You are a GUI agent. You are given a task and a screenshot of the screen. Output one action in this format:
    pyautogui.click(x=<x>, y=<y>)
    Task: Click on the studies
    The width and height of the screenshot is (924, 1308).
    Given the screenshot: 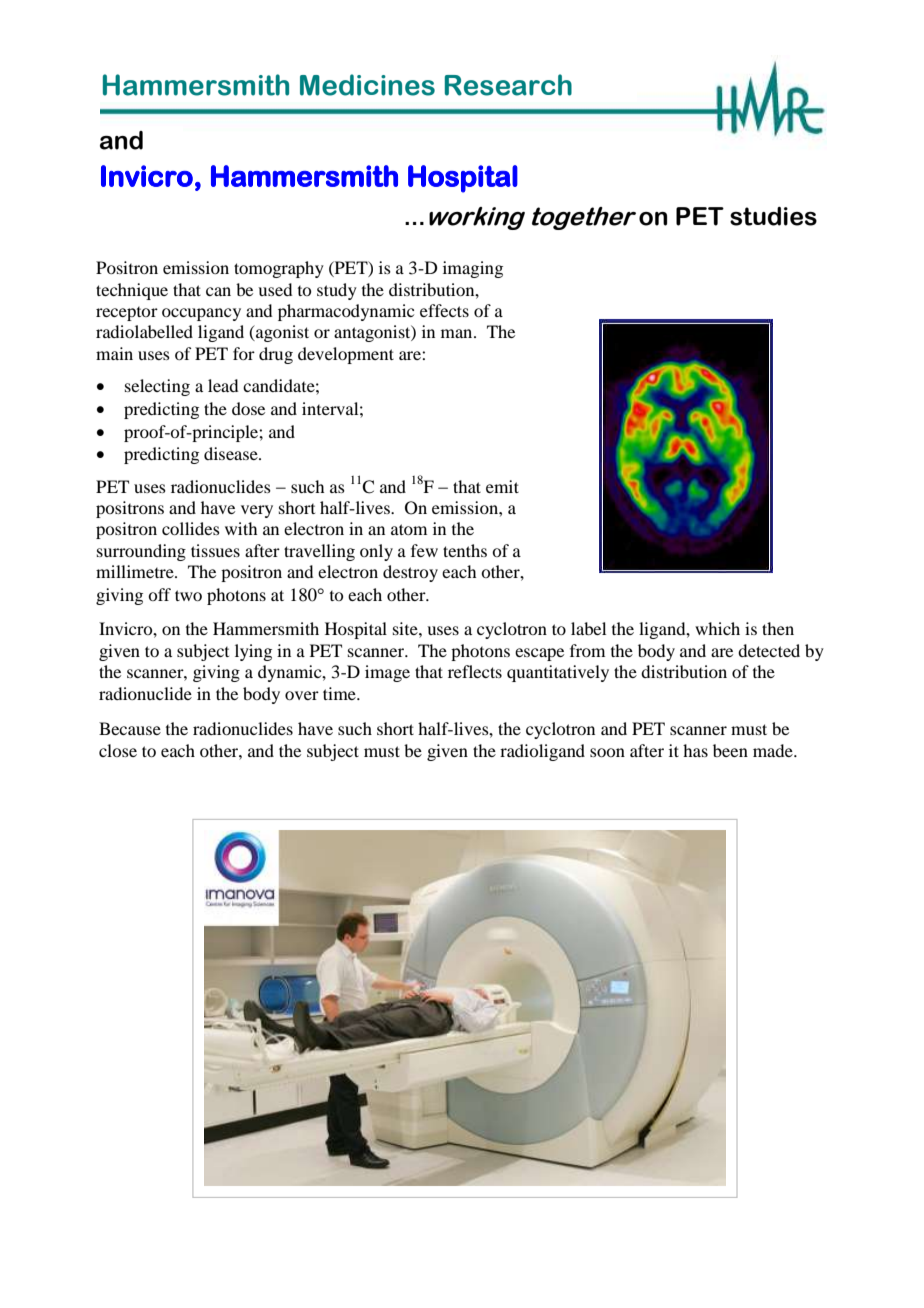 What is the action you would take?
    pyautogui.click(x=773, y=216)
